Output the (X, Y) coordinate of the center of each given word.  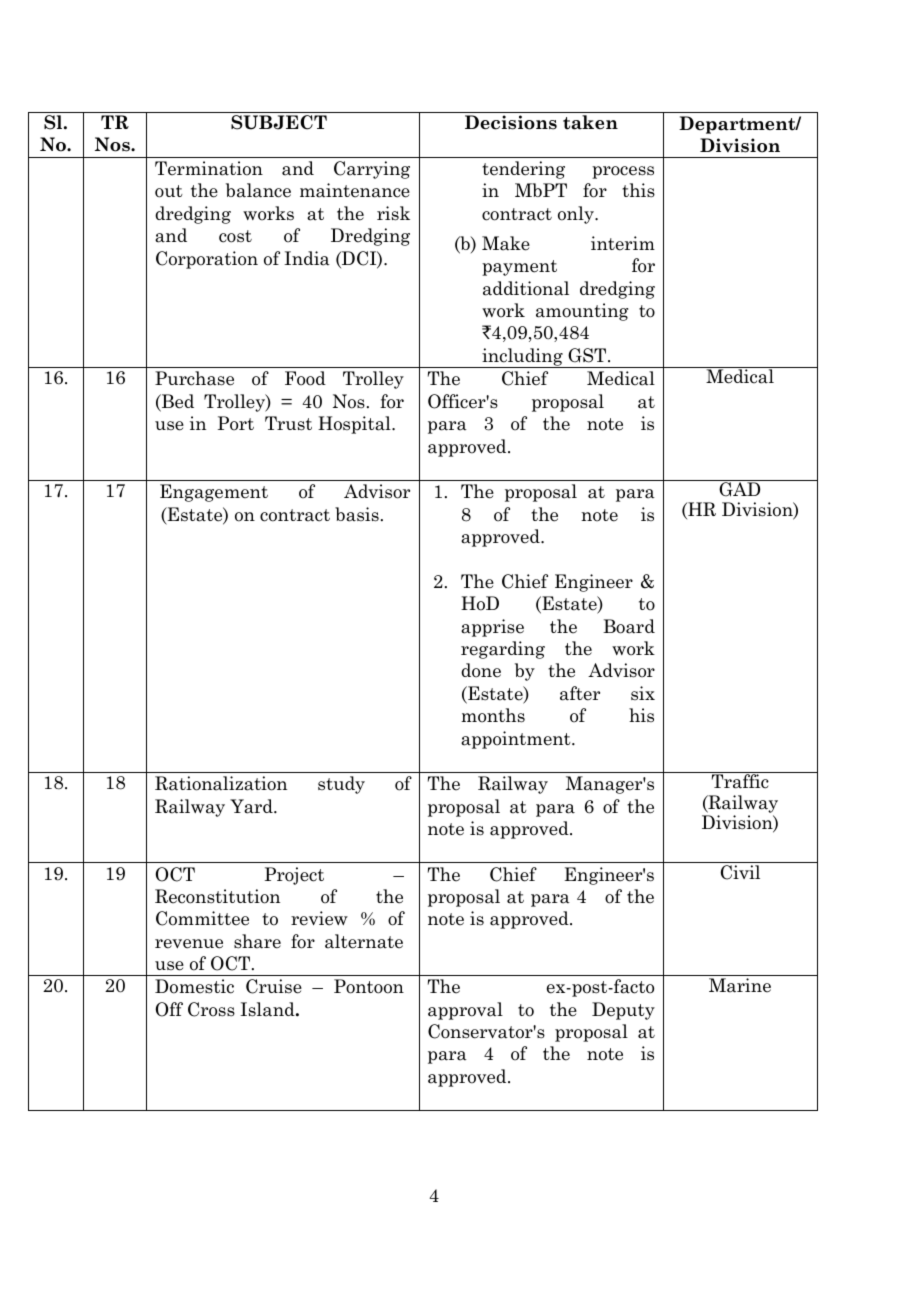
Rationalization (221, 783)
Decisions (511, 122)
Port (236, 423)
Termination (209, 168)
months (493, 715)
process (623, 172)
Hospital (355, 425)
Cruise (274, 986)
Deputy (623, 1011)
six (643, 693)
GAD (739, 489)
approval (465, 1011)
